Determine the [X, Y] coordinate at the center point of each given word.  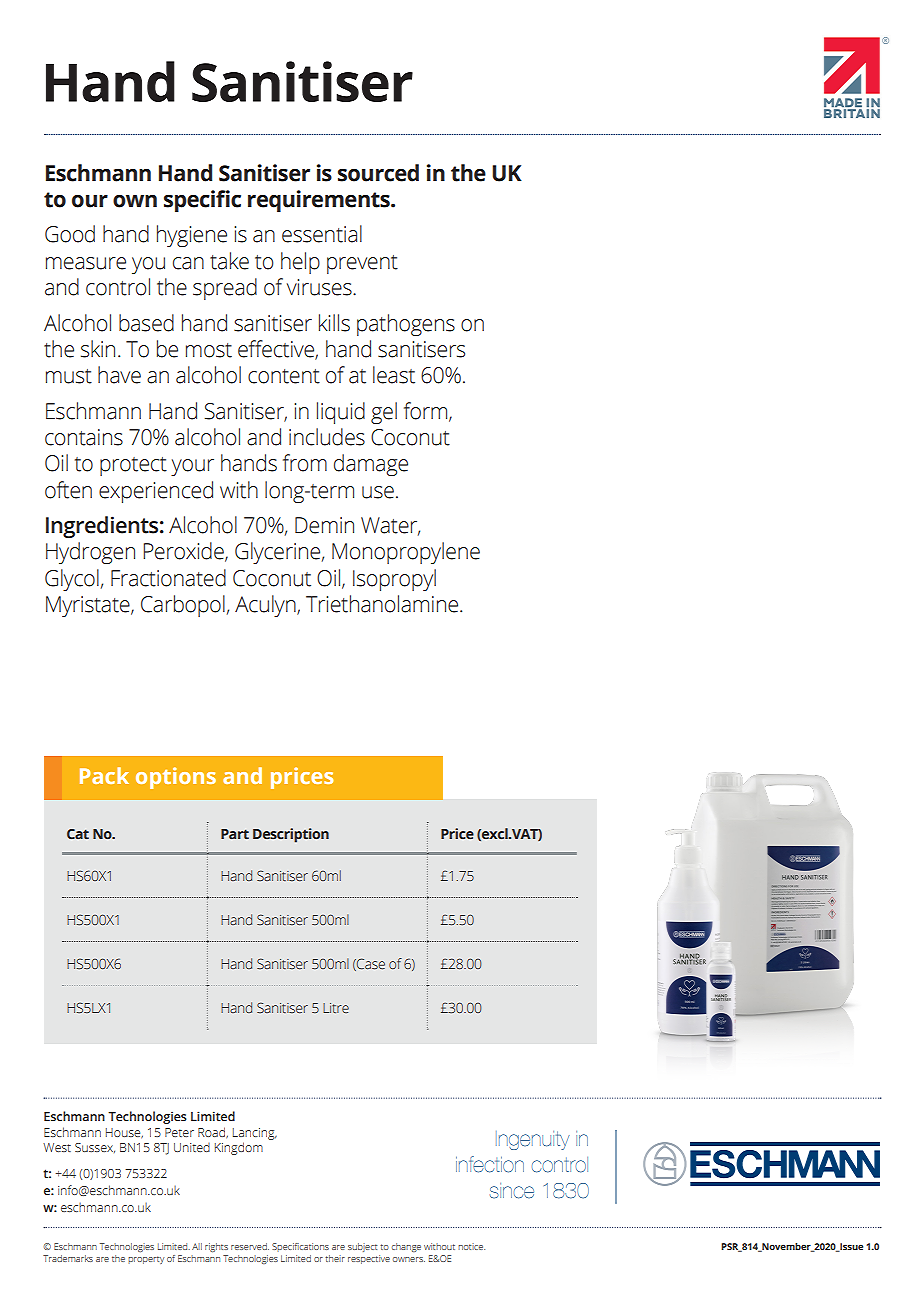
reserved [250, 1246]
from [305, 463]
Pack [104, 775]
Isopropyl [394, 580]
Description [291, 835]
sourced [378, 173]
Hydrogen [90, 553]
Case [370, 964]
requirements [320, 201]
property [146, 1260]
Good [70, 234]
